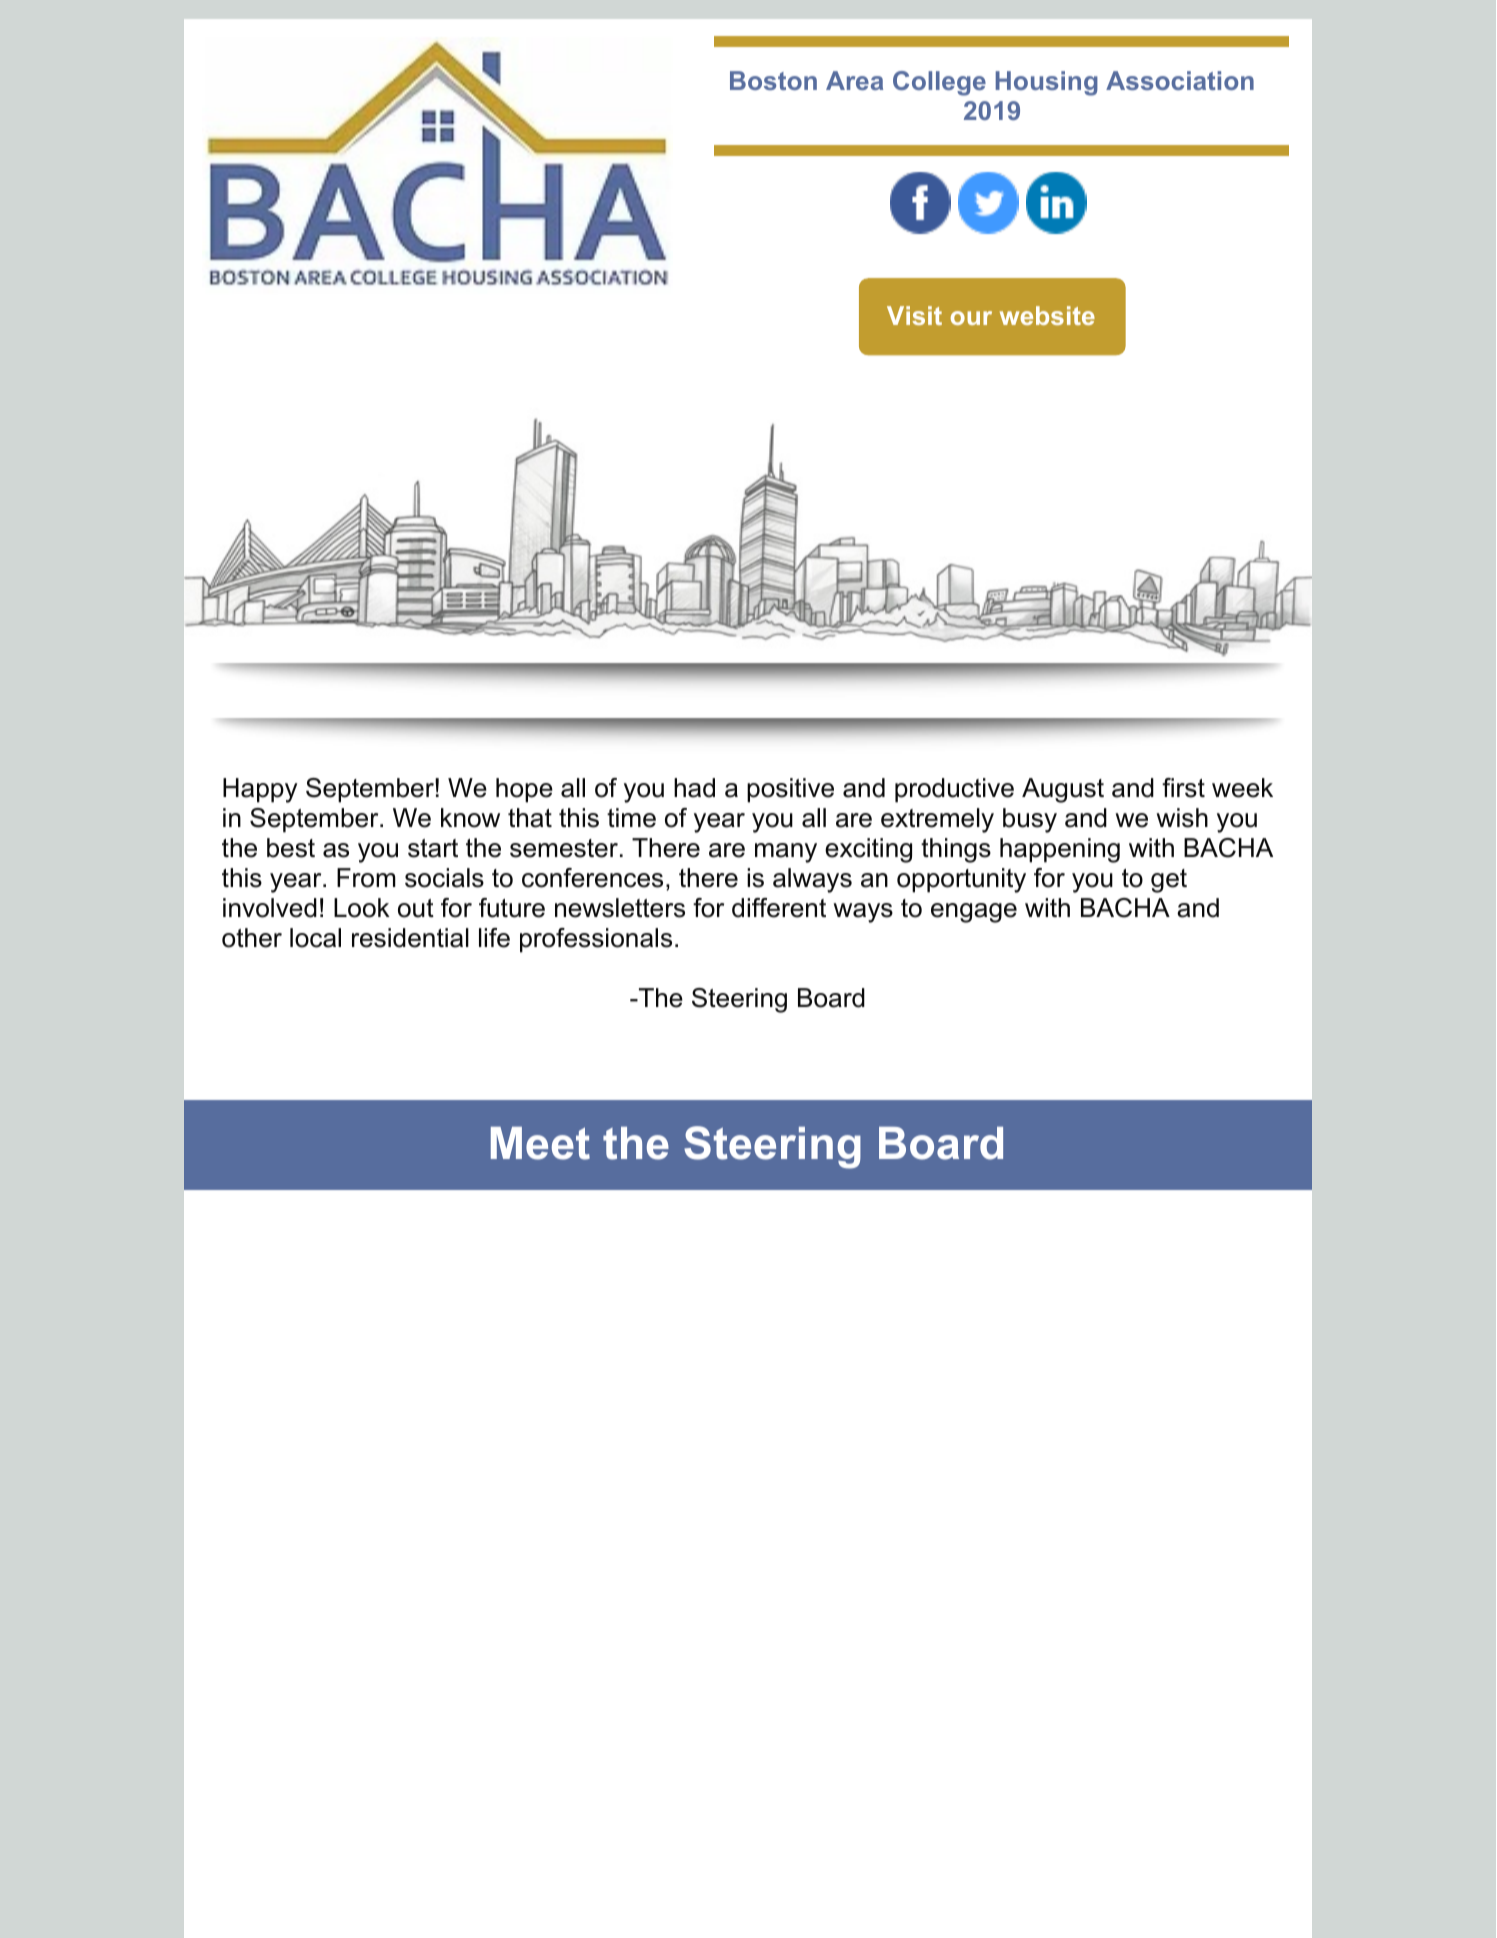 This page has width=1497, height=1938. Describe the element at coordinates (773, 80) in the page. I see `Boston` at that location.
